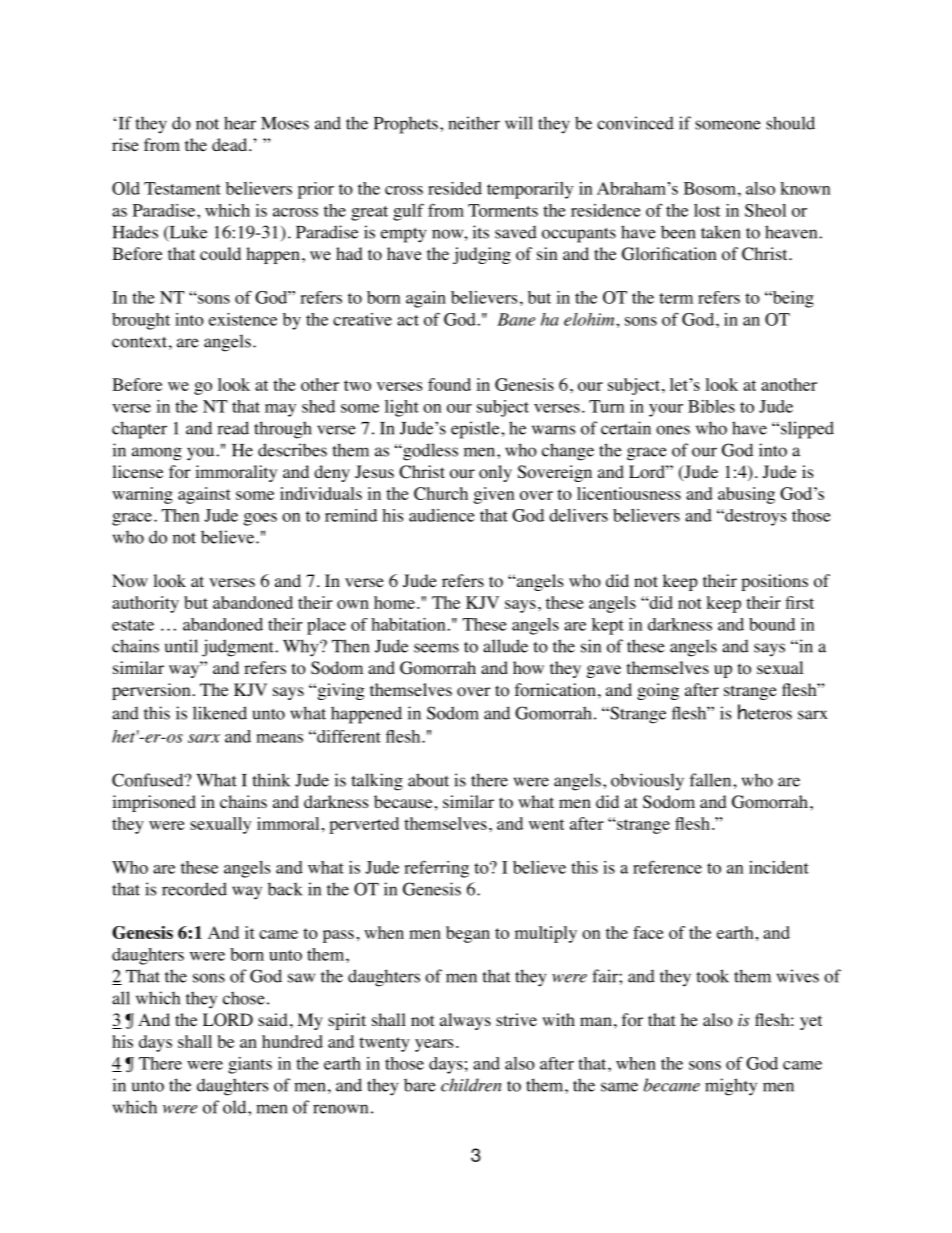 This page has height=1233, width=952. I want to click on dead, so click(231, 144).
